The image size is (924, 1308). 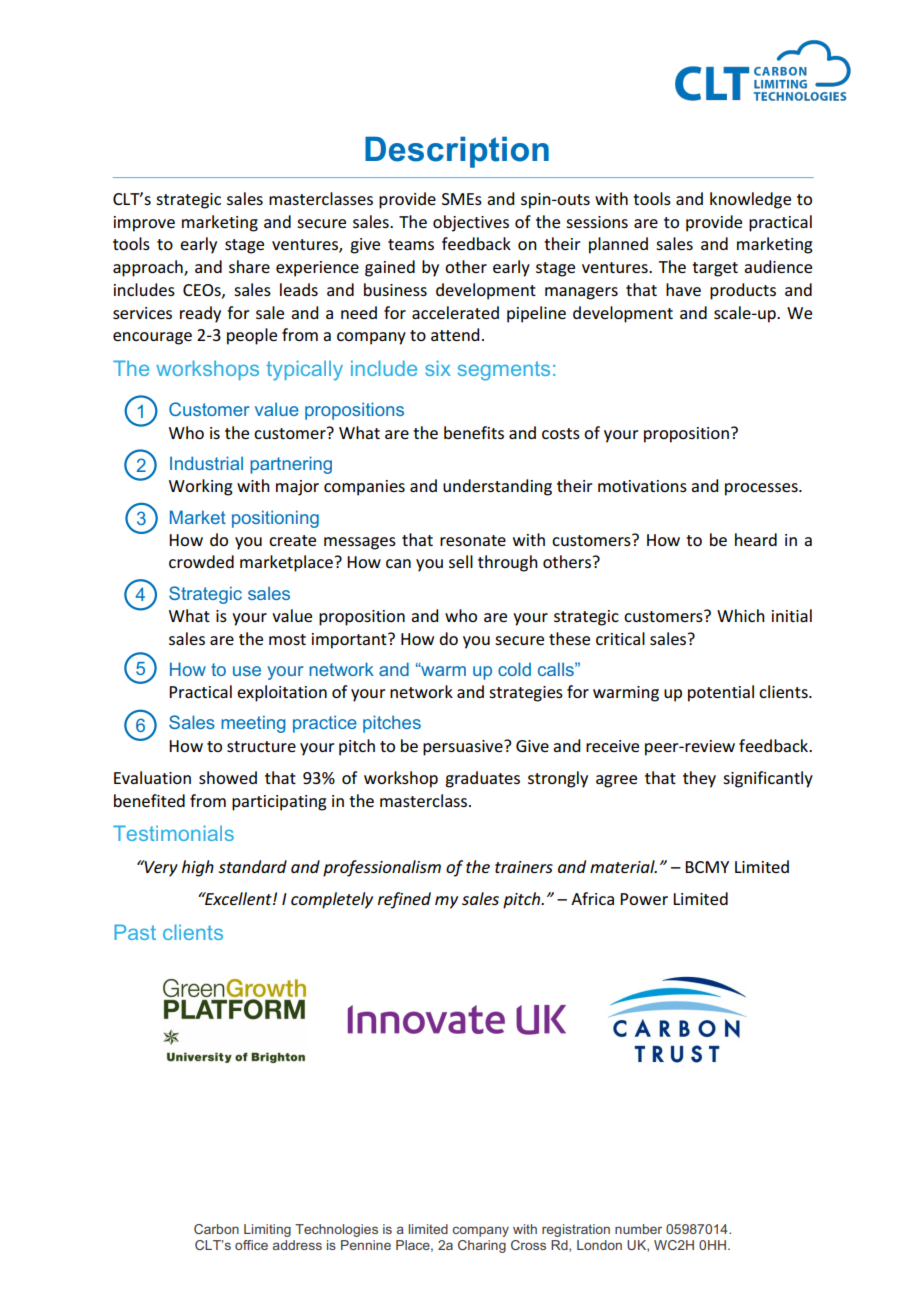 I want to click on persuasive, so click(x=464, y=748).
